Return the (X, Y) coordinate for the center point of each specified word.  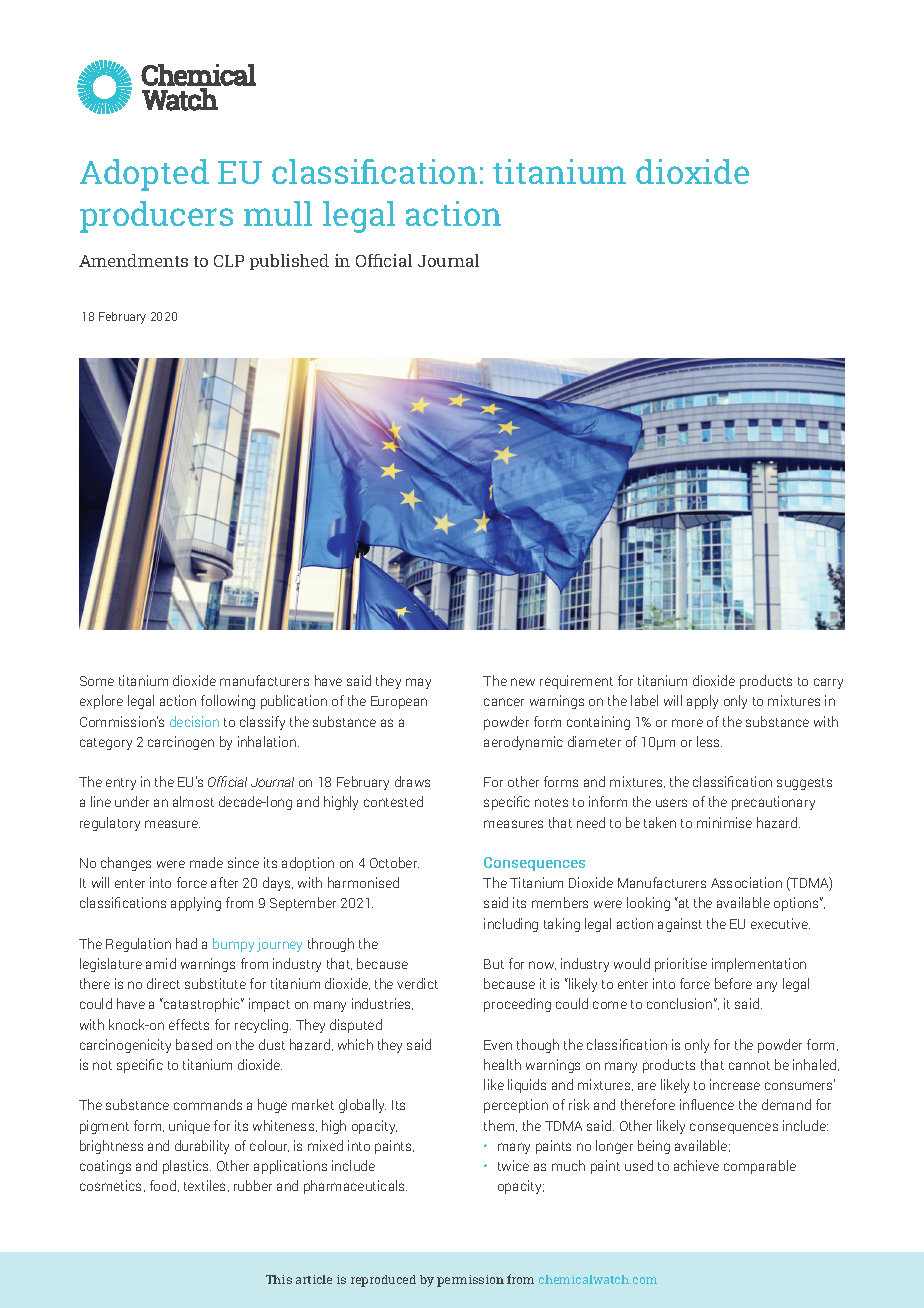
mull (278, 213)
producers (156, 217)
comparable (760, 1167)
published (289, 262)
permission (470, 1281)
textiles (206, 1186)
